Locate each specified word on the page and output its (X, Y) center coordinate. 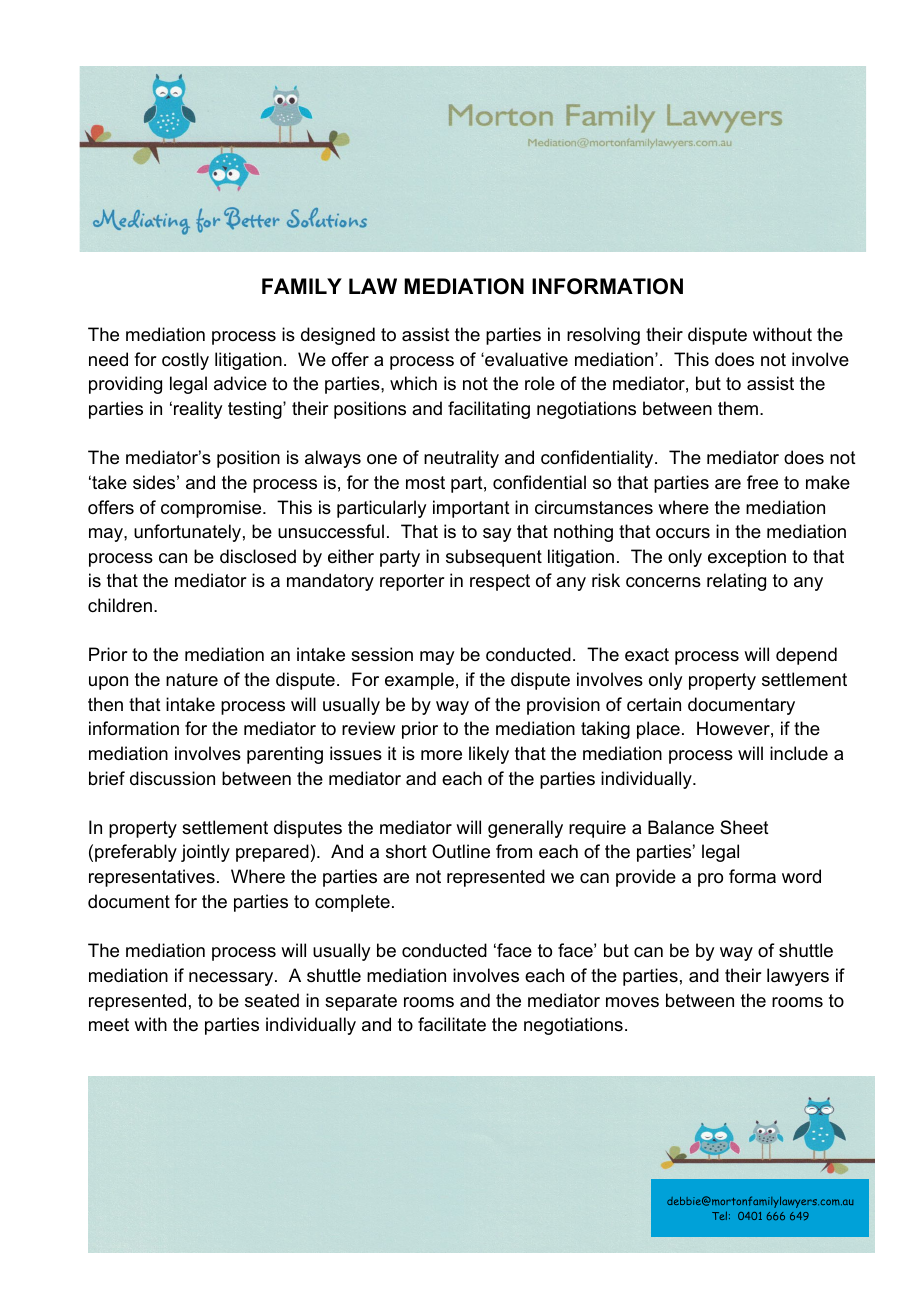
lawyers (798, 977)
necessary (232, 979)
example (419, 681)
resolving (603, 336)
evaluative (525, 359)
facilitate (452, 1024)
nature (192, 679)
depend (806, 656)
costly (185, 361)
